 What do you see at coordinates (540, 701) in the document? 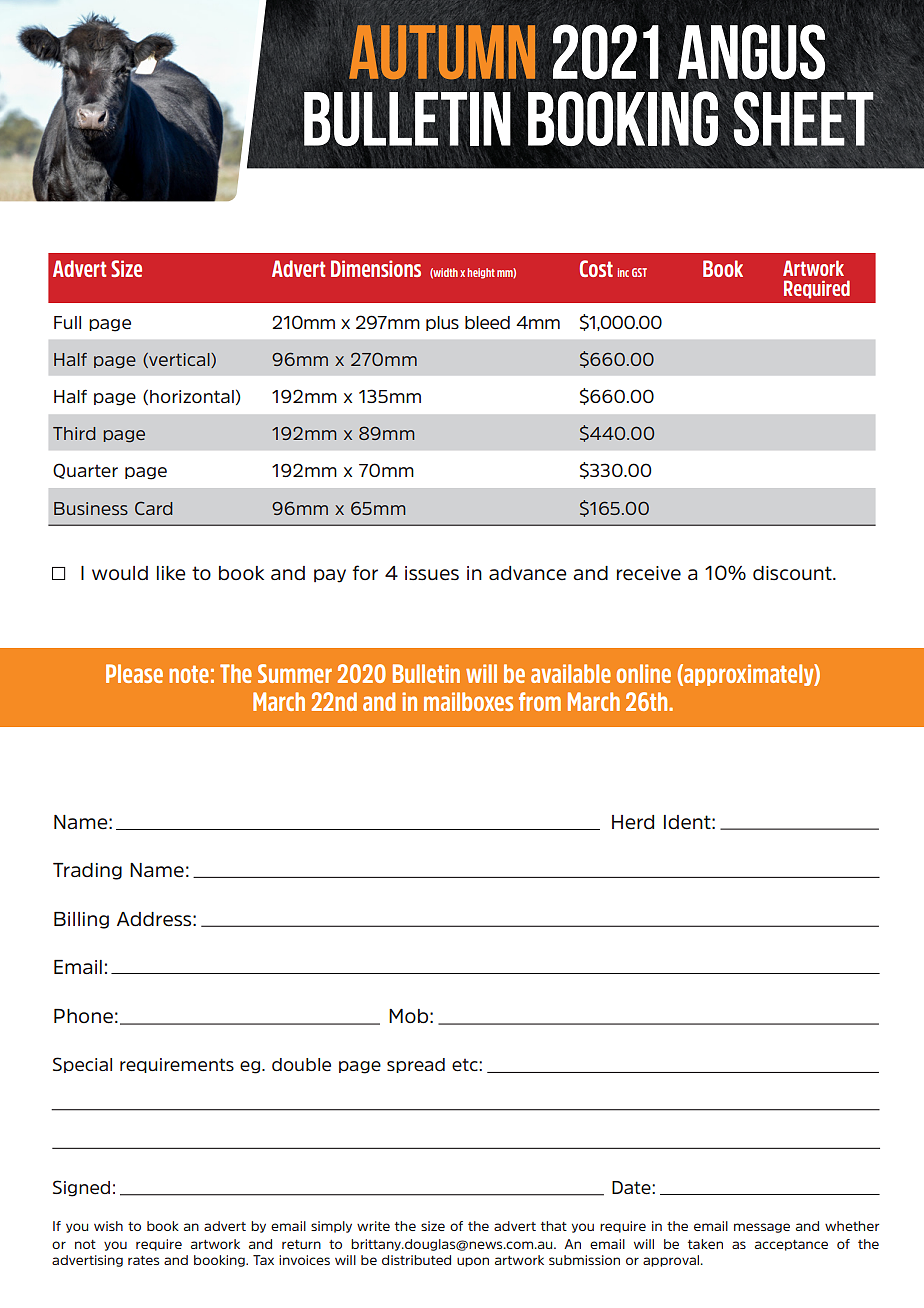
I see `from` at bounding box center [540, 701].
